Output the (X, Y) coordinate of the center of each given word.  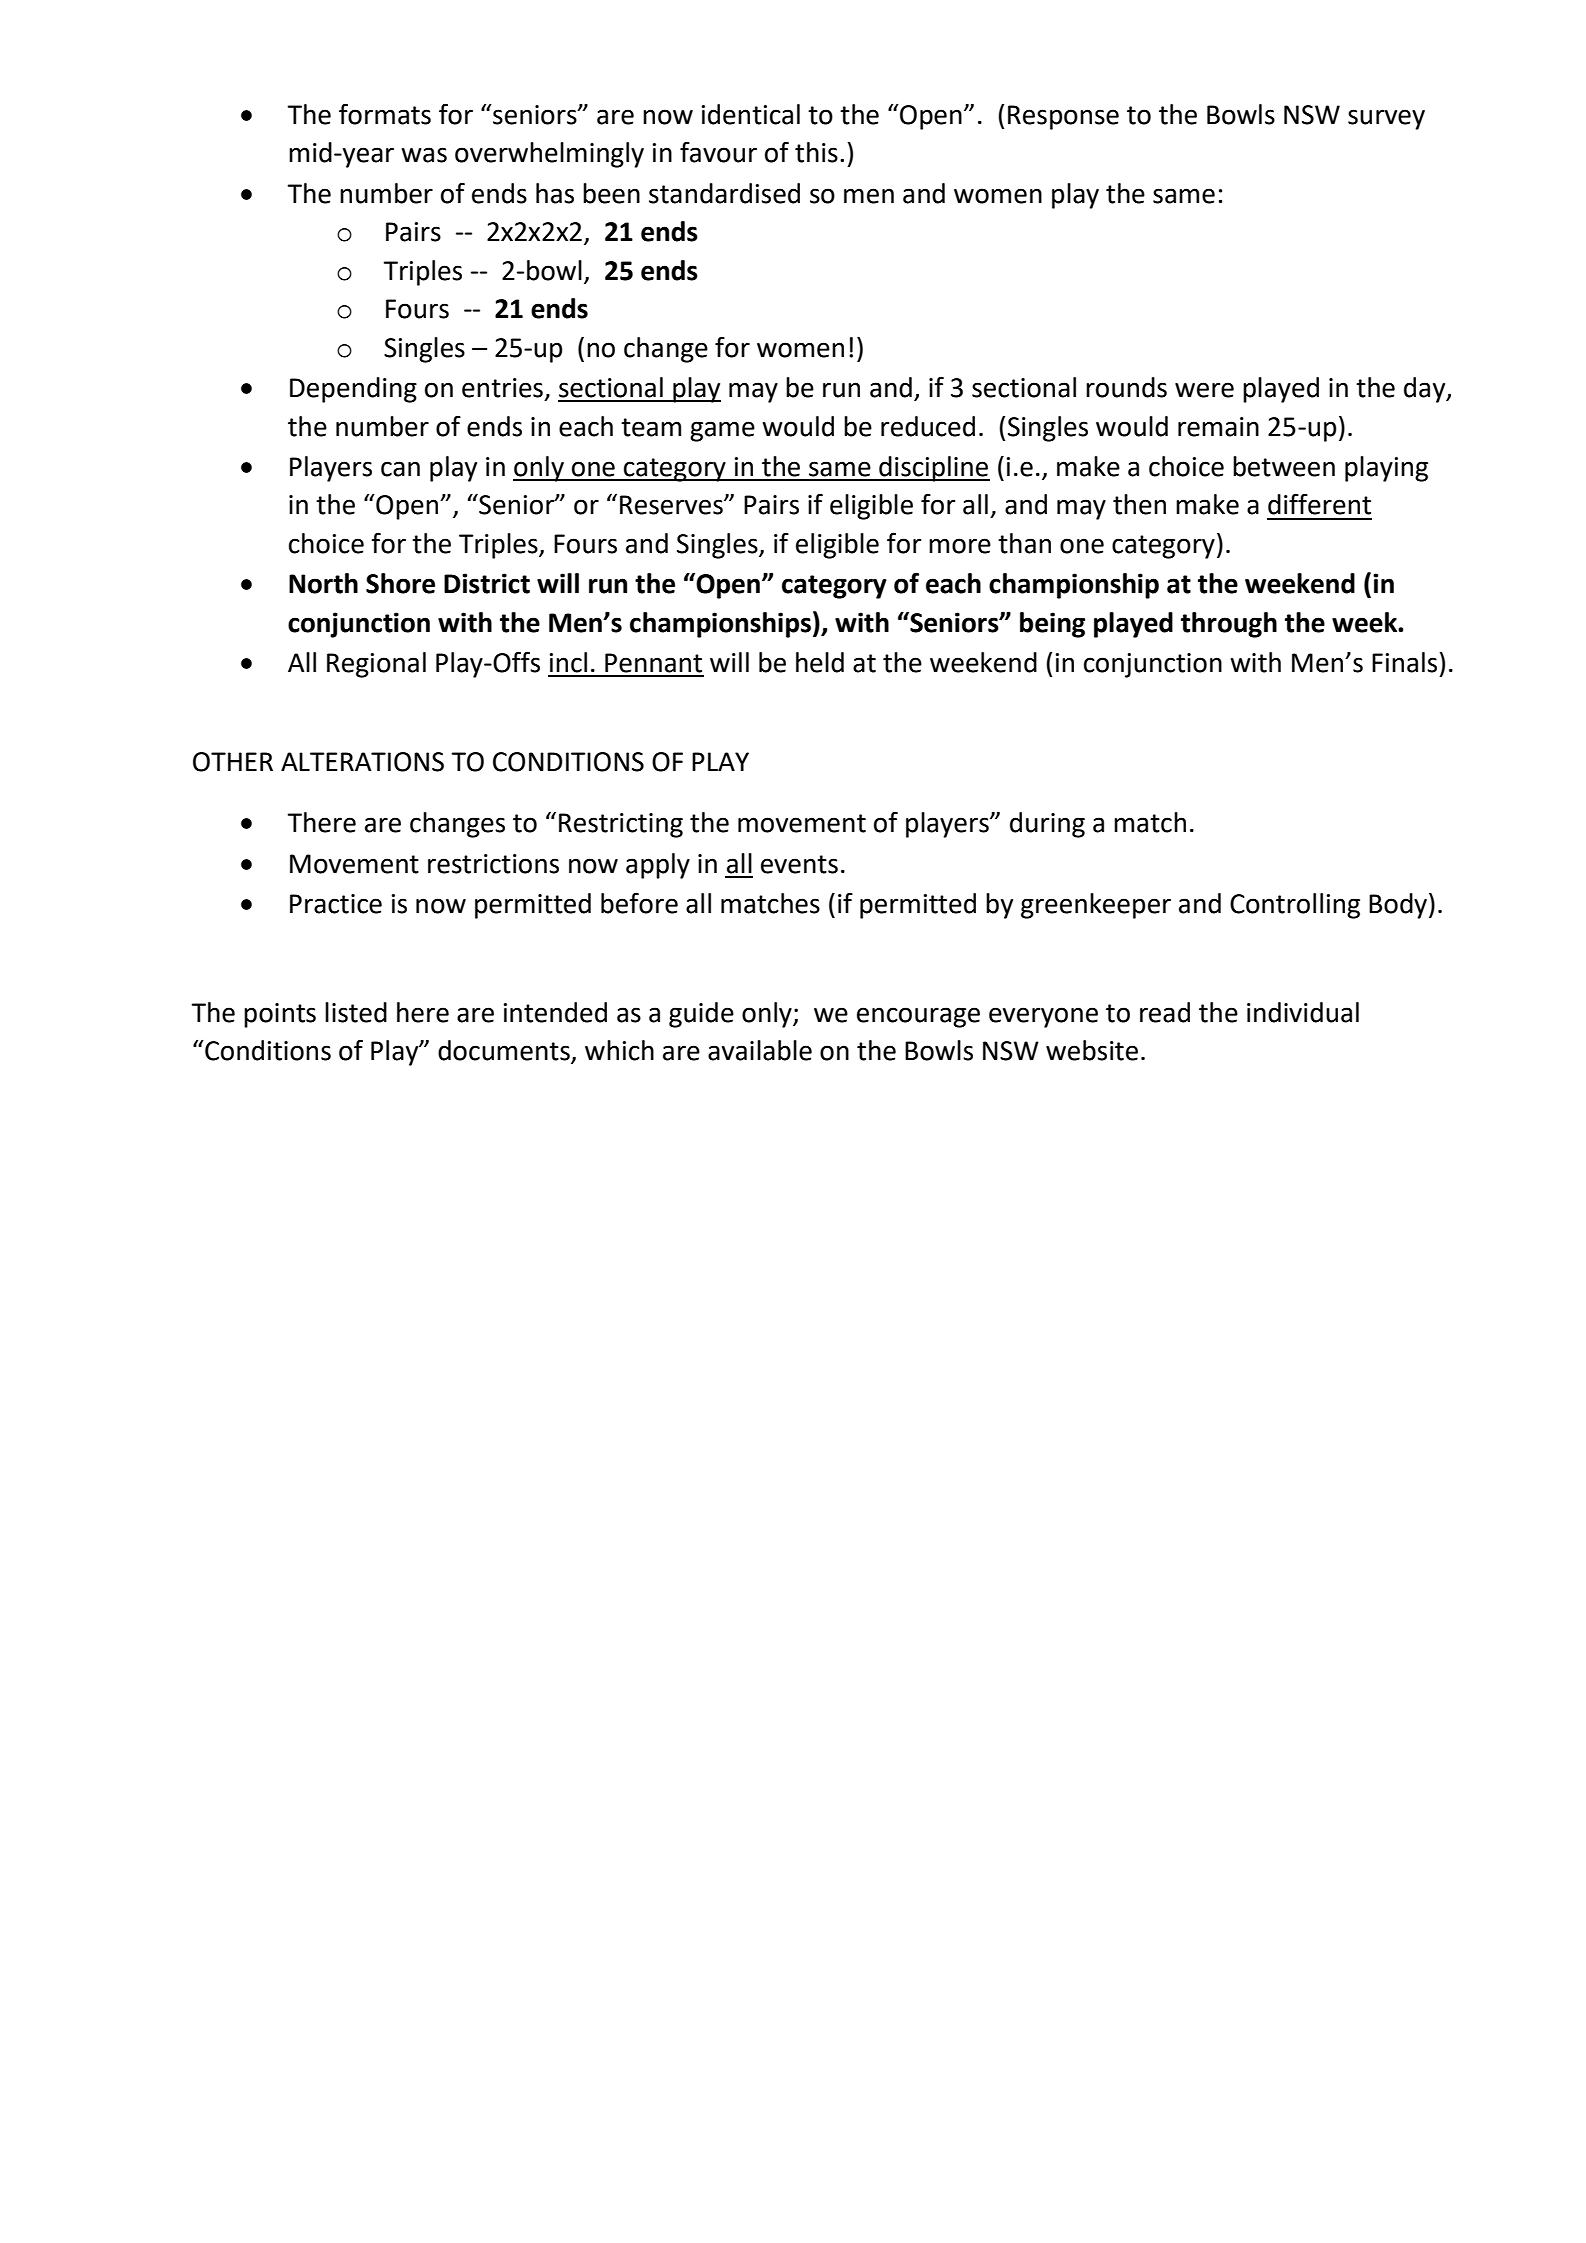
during (1047, 825)
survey (1386, 119)
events (799, 864)
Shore (400, 583)
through (1229, 625)
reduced (928, 426)
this (816, 152)
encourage (918, 1017)
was (424, 155)
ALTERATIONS (362, 762)
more (960, 546)
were (1204, 390)
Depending (353, 390)
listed (356, 1012)
